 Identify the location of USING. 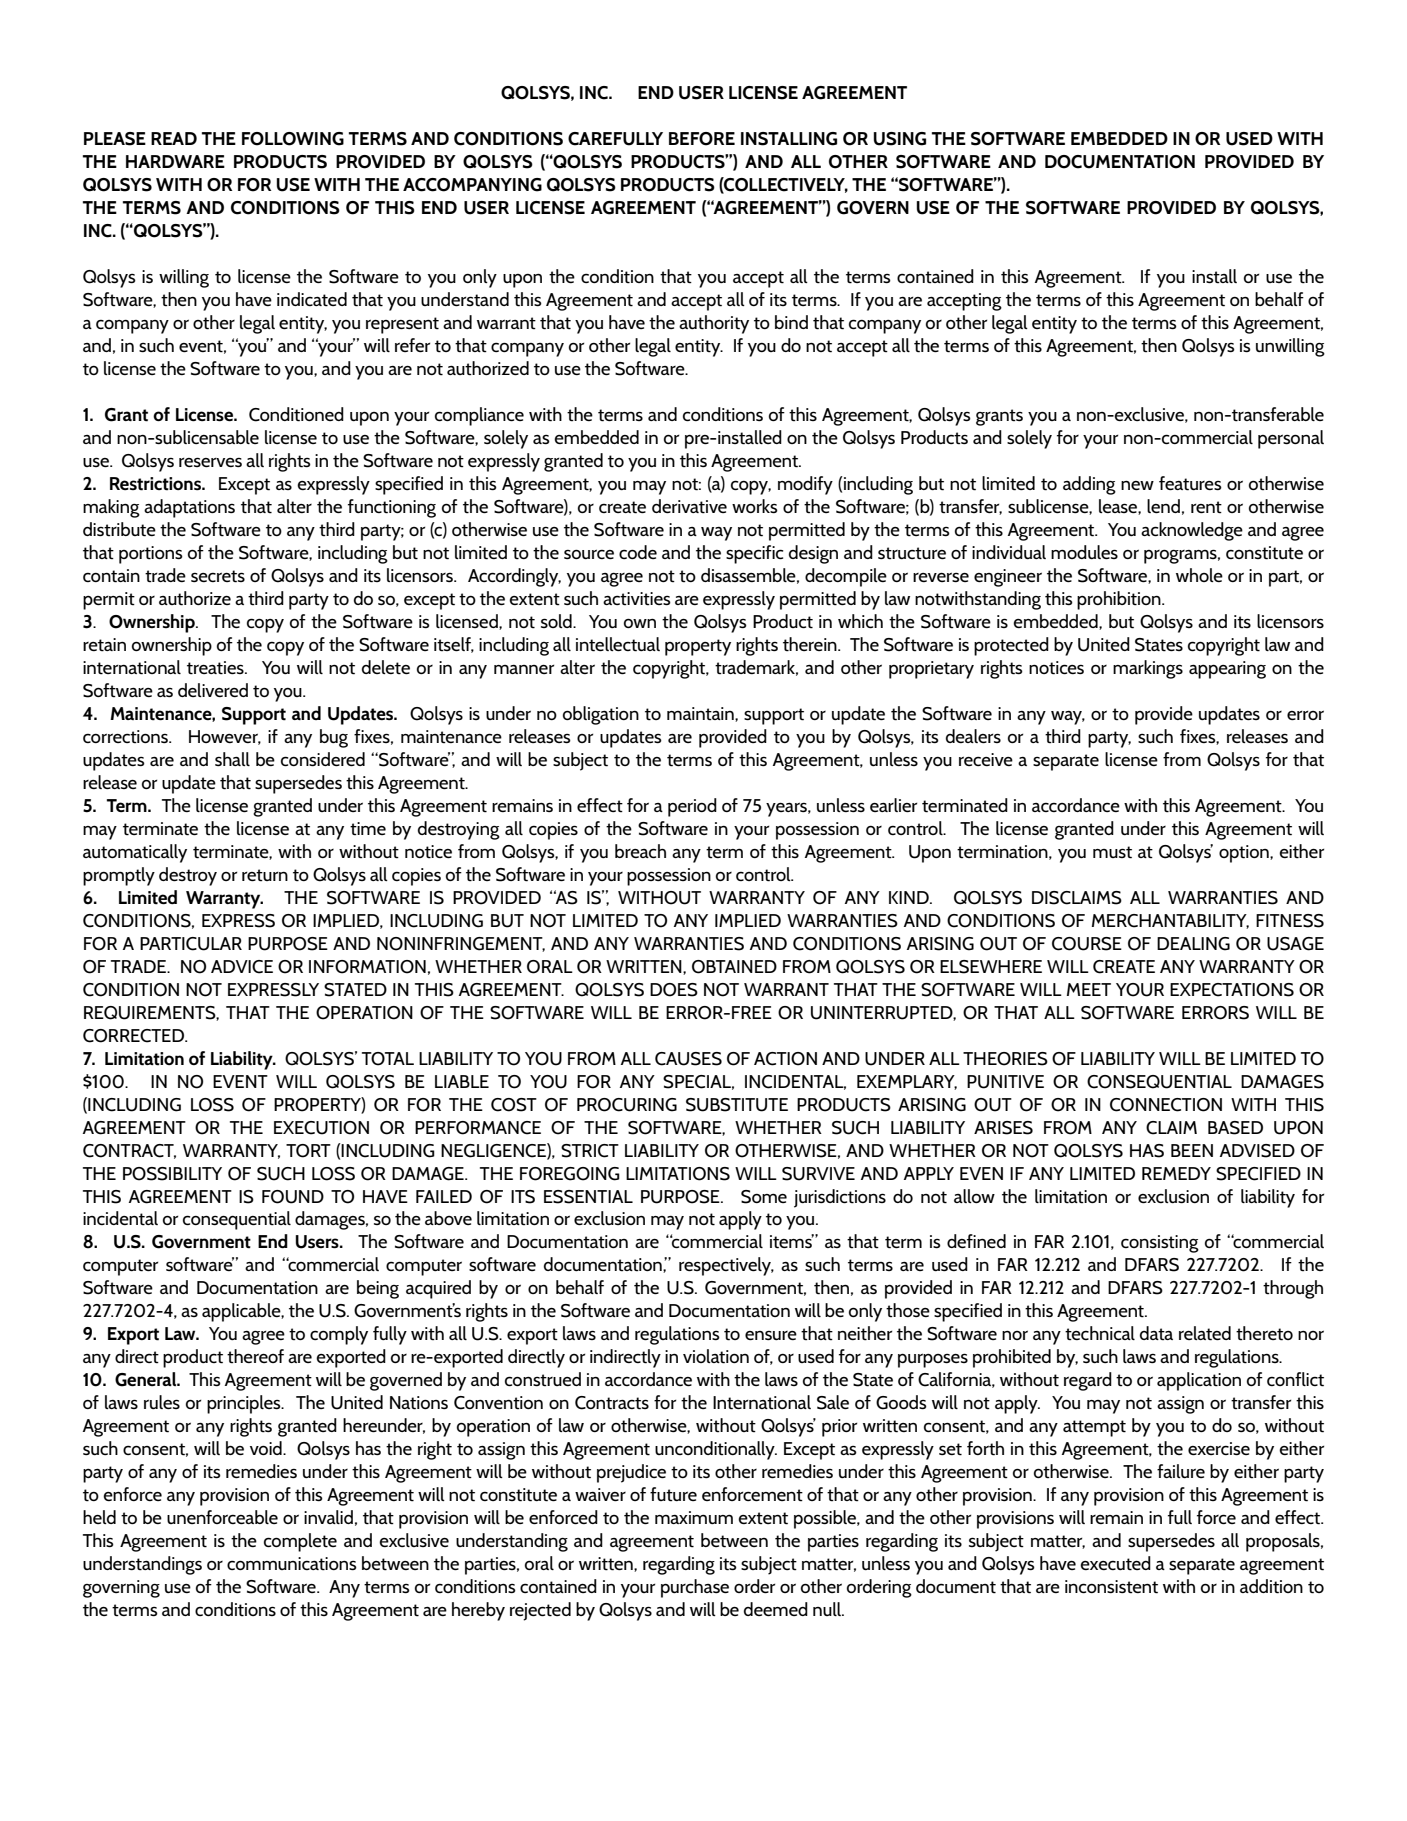
(900, 139).
